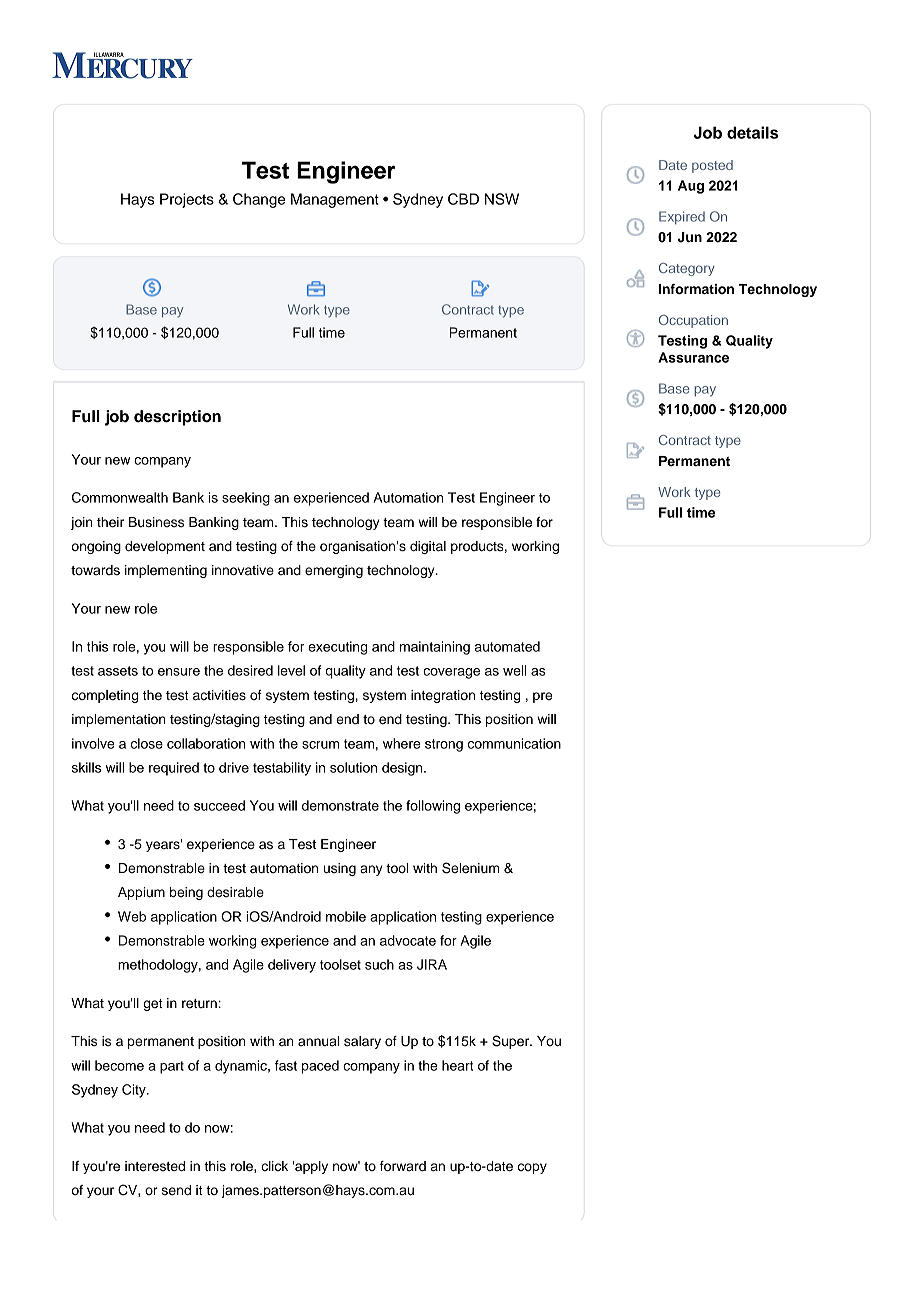  What do you see at coordinates (463, 199) in the screenshot?
I see `CBD` at bounding box center [463, 199].
